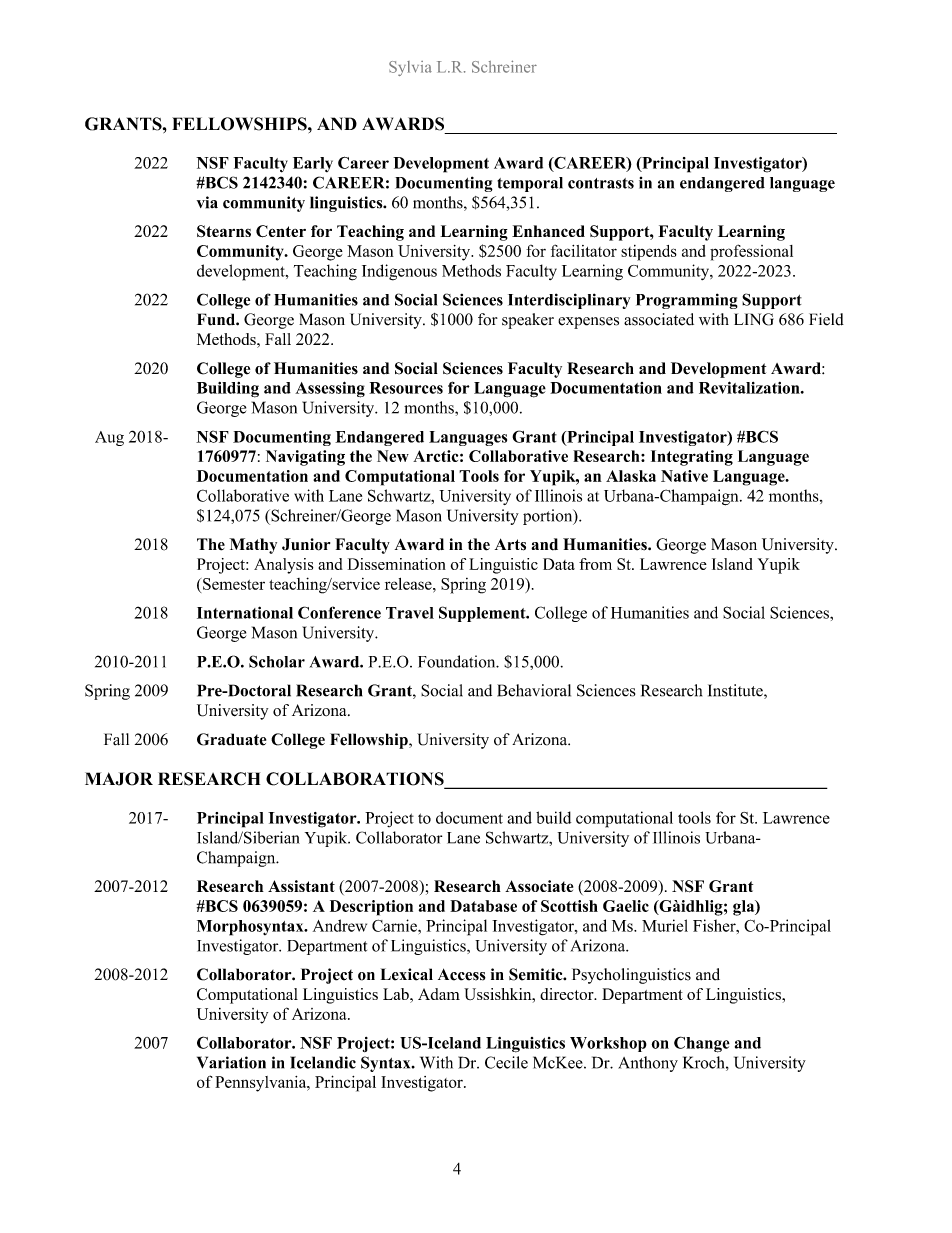 This document has width=952, height=1233. I want to click on Early, so click(313, 164).
